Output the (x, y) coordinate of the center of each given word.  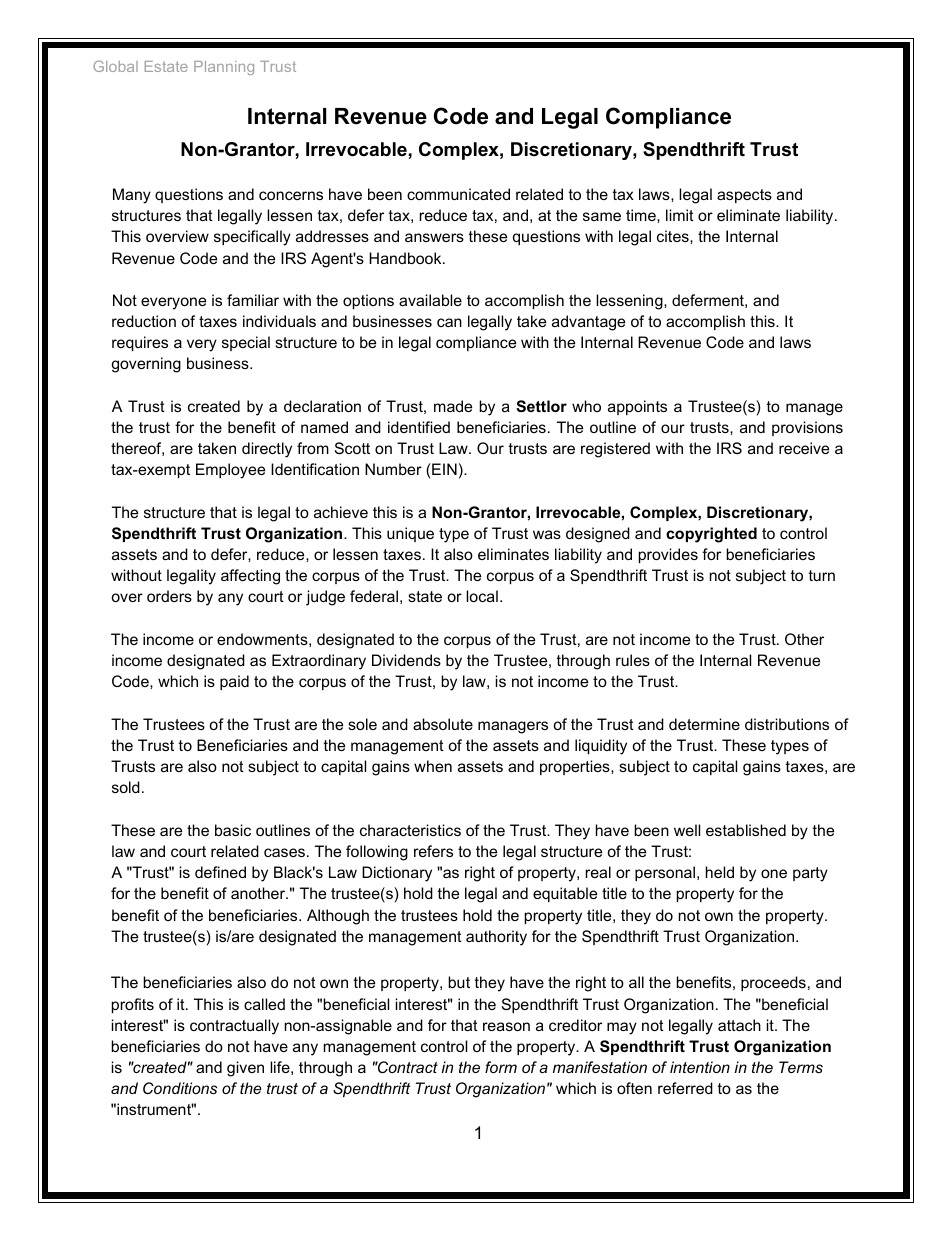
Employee (230, 471)
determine (704, 724)
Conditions (180, 1088)
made (453, 406)
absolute (443, 724)
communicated (458, 194)
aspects (744, 196)
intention (700, 1067)
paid (234, 682)
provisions (807, 428)
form (501, 1067)
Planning (224, 68)
